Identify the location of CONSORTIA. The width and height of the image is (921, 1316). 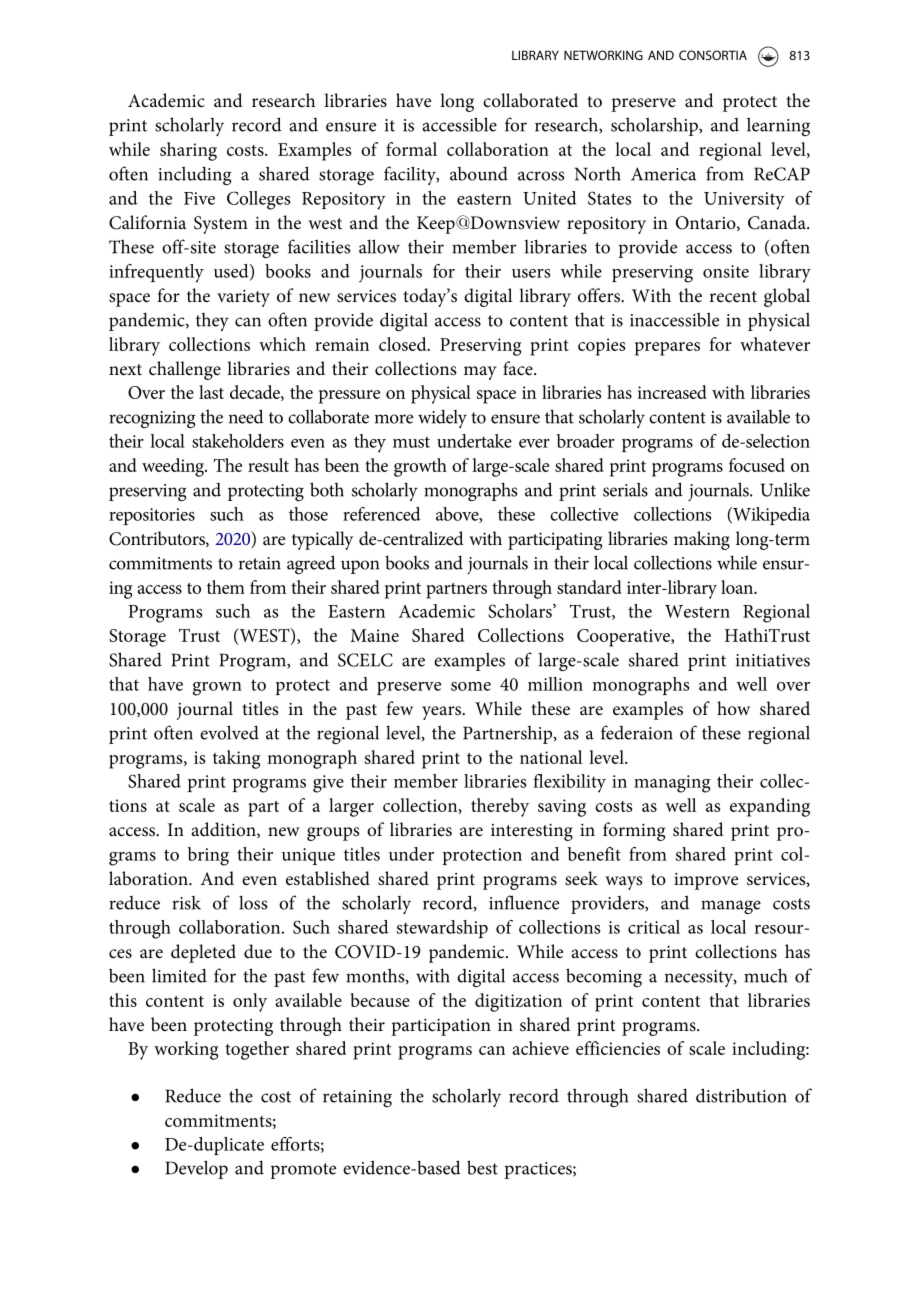
(713, 55).
